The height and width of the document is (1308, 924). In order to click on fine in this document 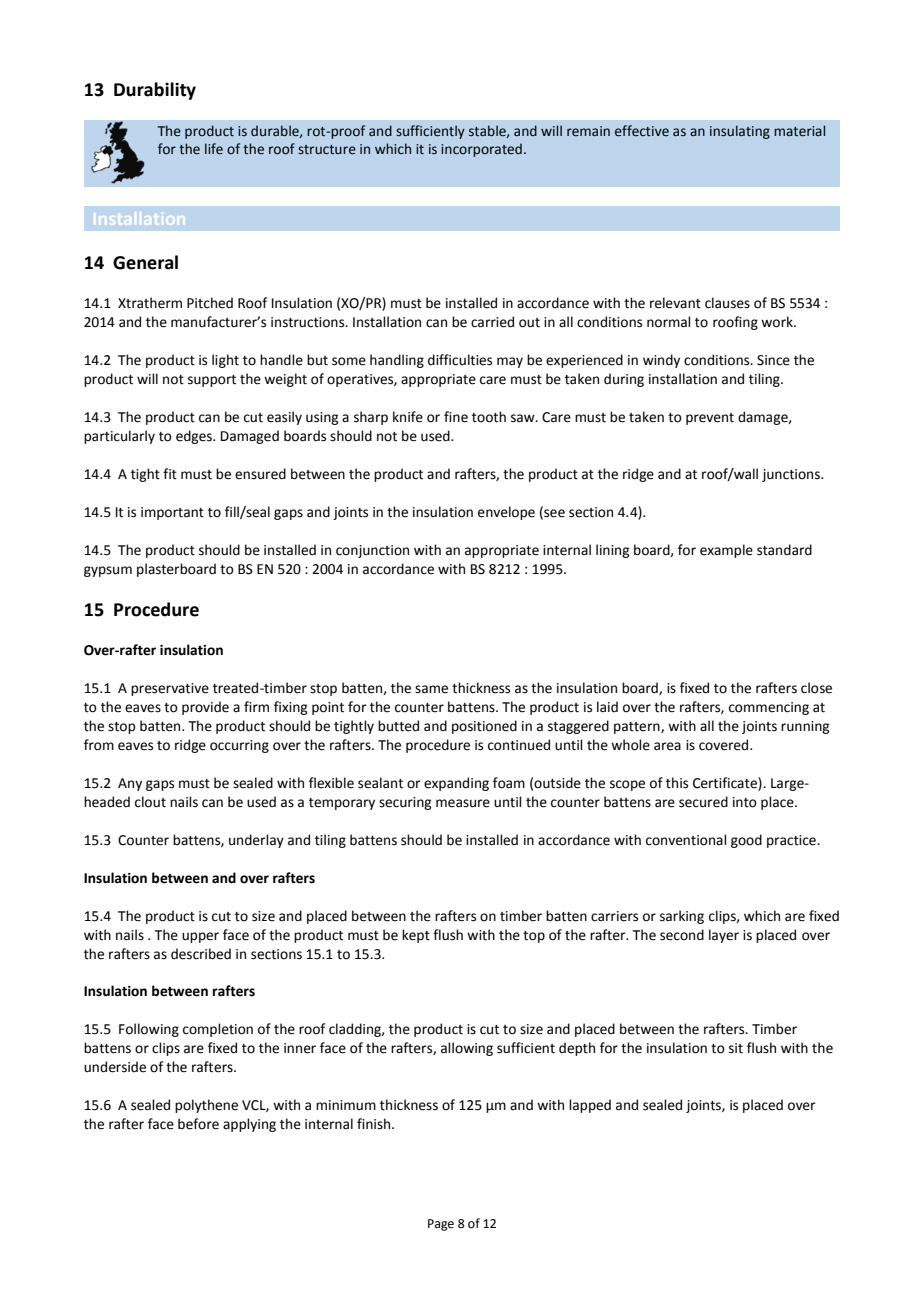, I will do `click(456, 417)`.
